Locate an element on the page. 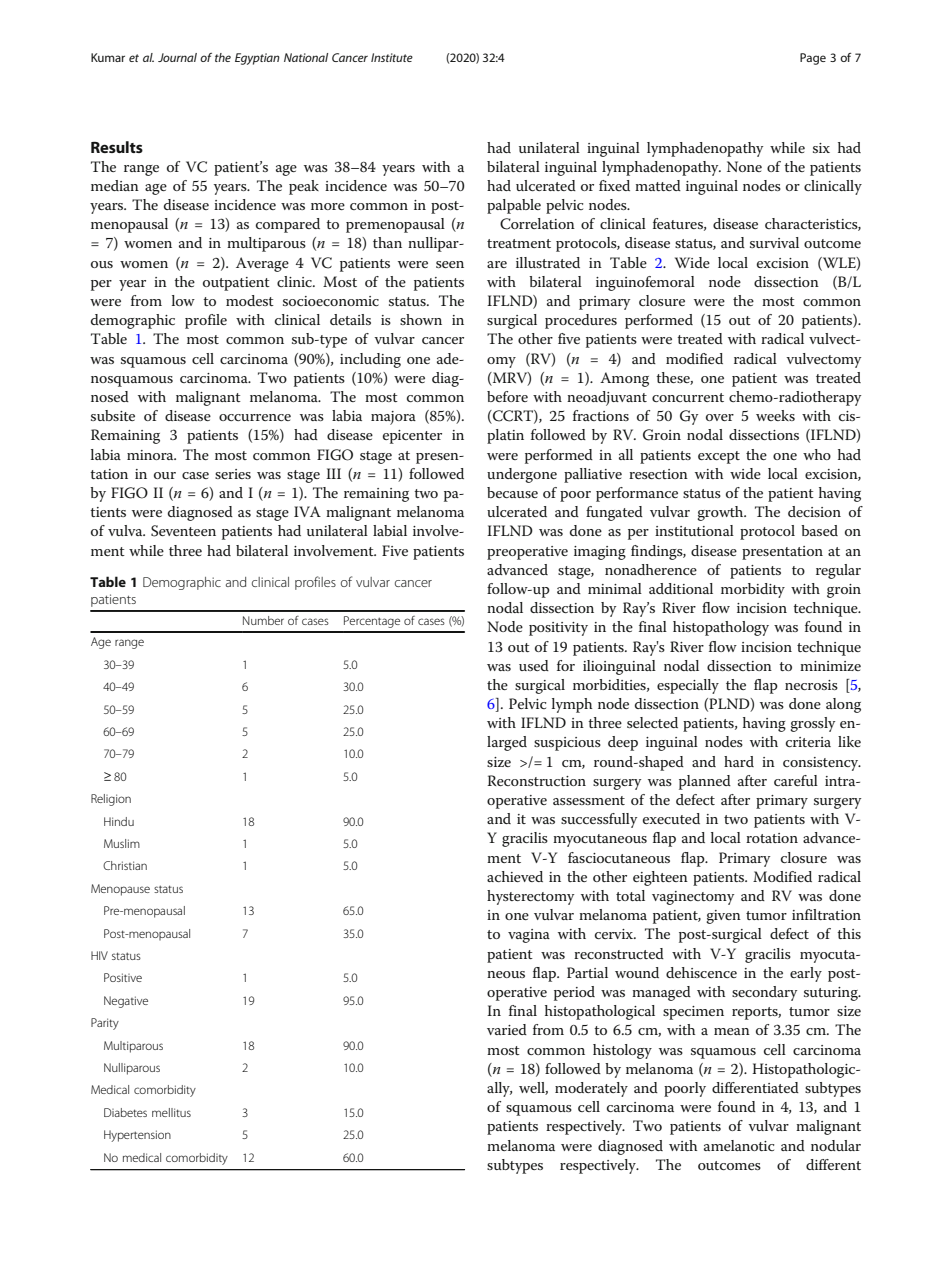 The image size is (952, 1265). modest is located at coordinates (250, 300).
